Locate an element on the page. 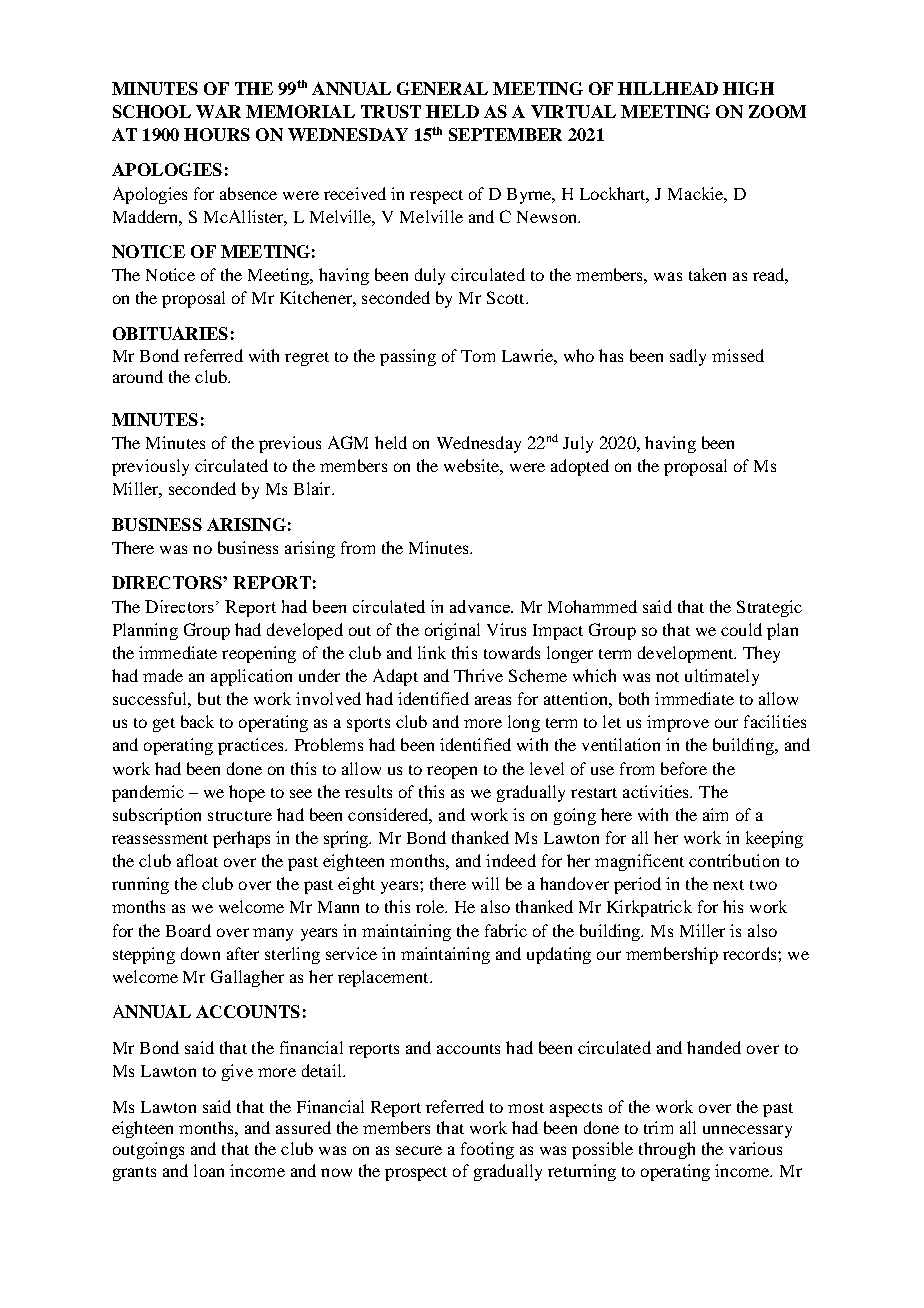 The image size is (924, 1308). GENERAL is located at coordinates (442, 88).
